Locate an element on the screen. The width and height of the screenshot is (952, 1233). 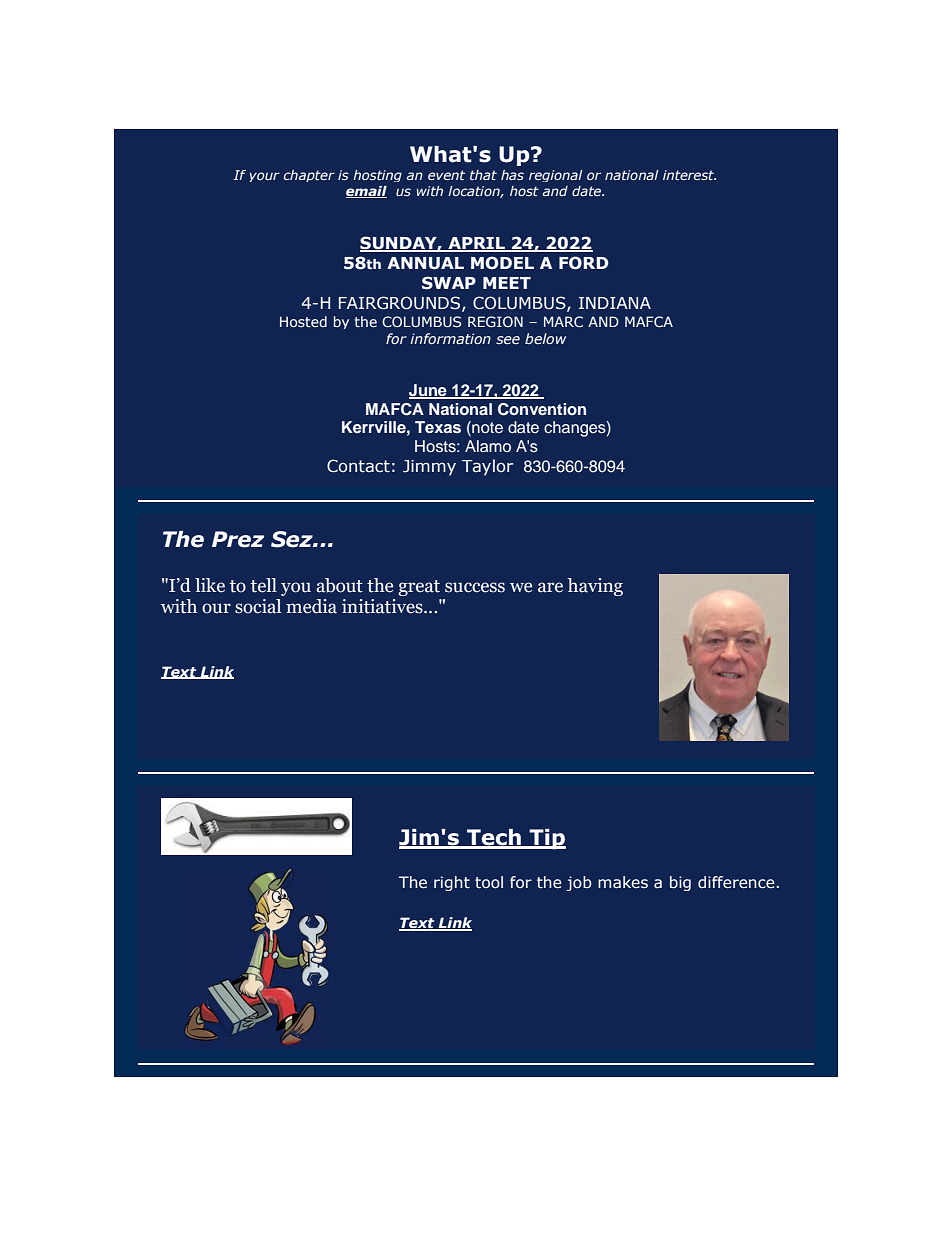
interest is located at coordinates (689, 175).
